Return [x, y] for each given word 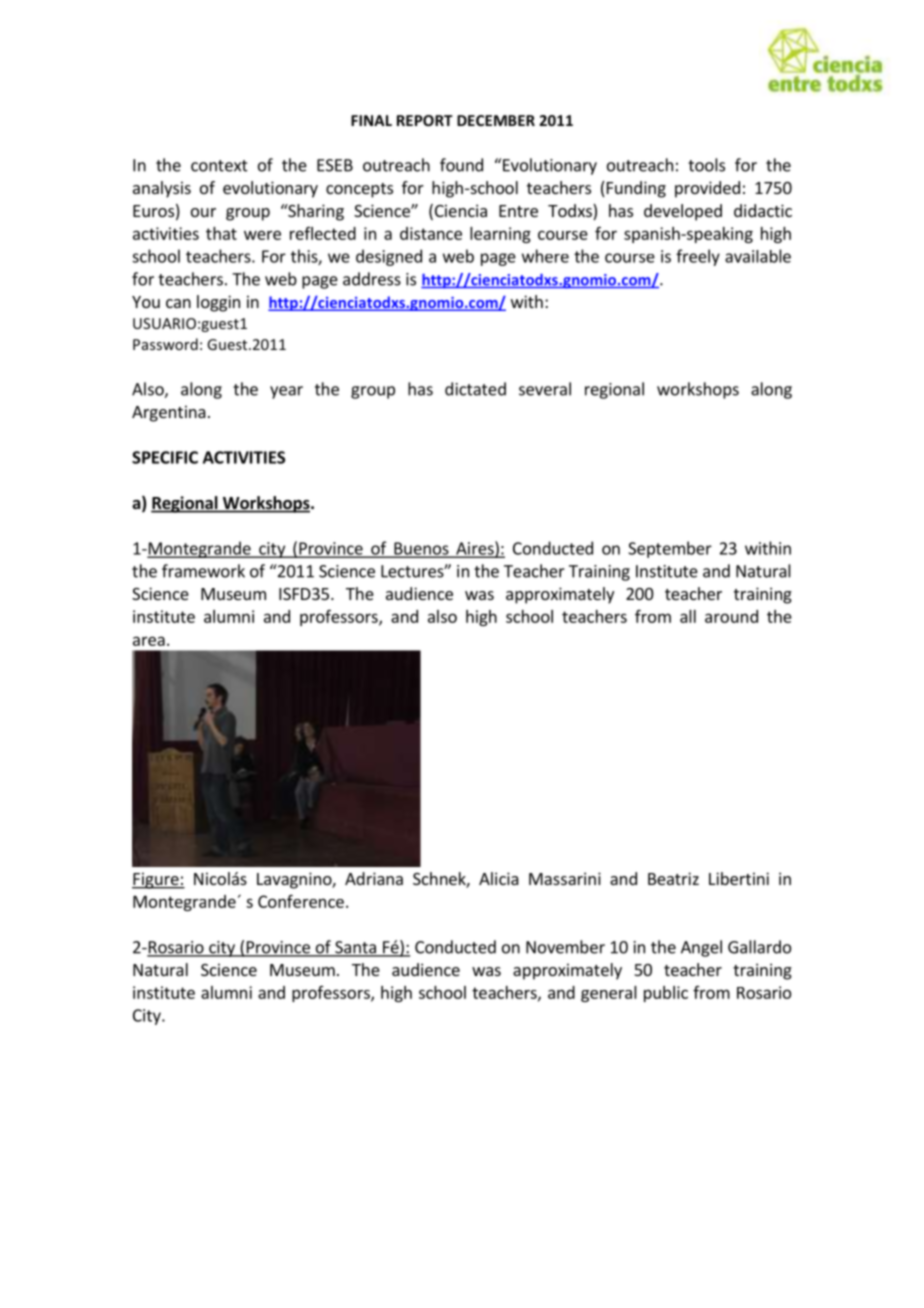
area [149, 641]
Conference [301, 901]
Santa [355, 948]
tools [706, 165]
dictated [475, 389]
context [219, 166]
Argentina [169, 413]
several [545, 389]
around [731, 616]
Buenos [421, 549]
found [461, 165]
